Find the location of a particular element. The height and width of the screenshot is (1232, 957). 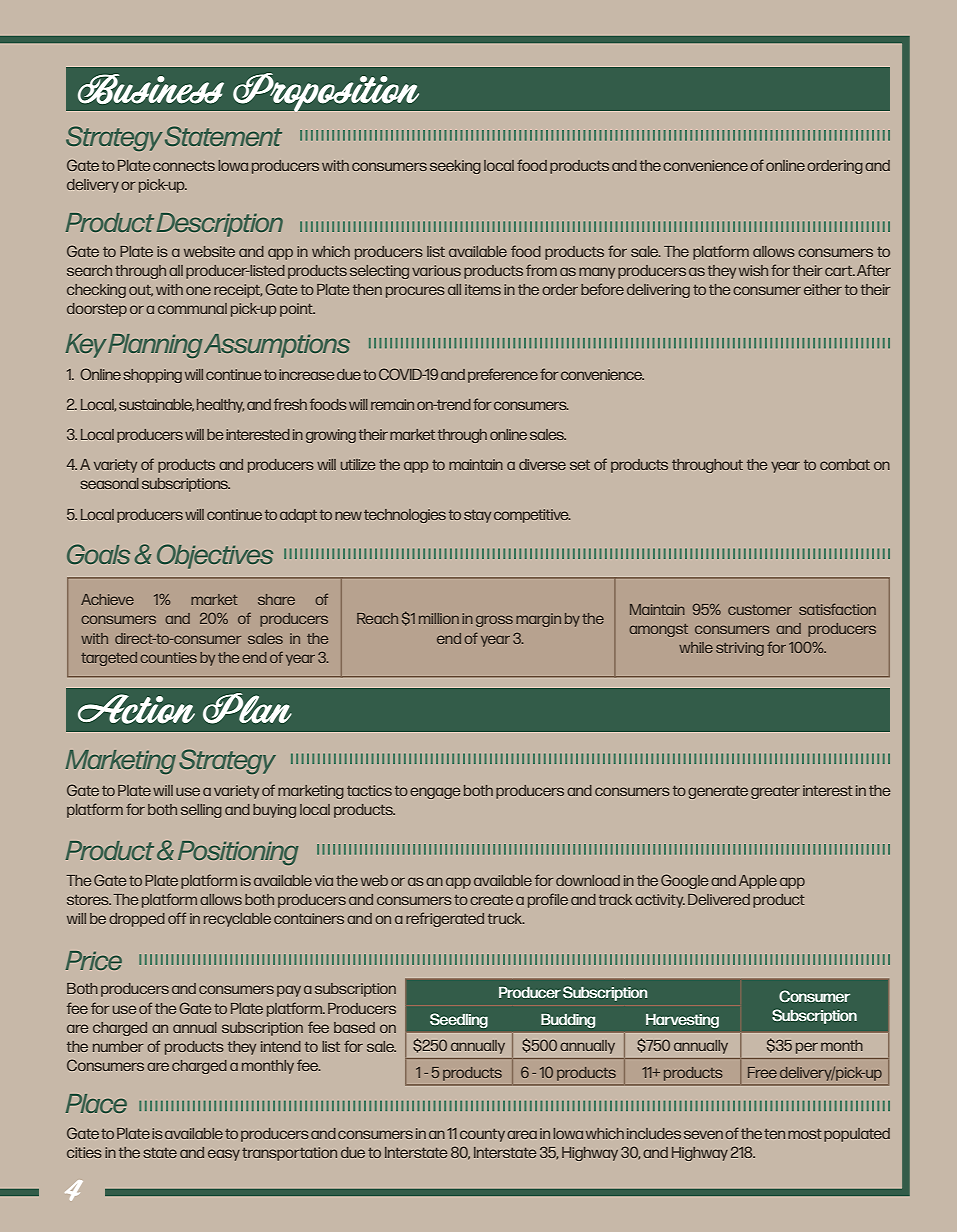

seeking is located at coordinates (455, 167).
